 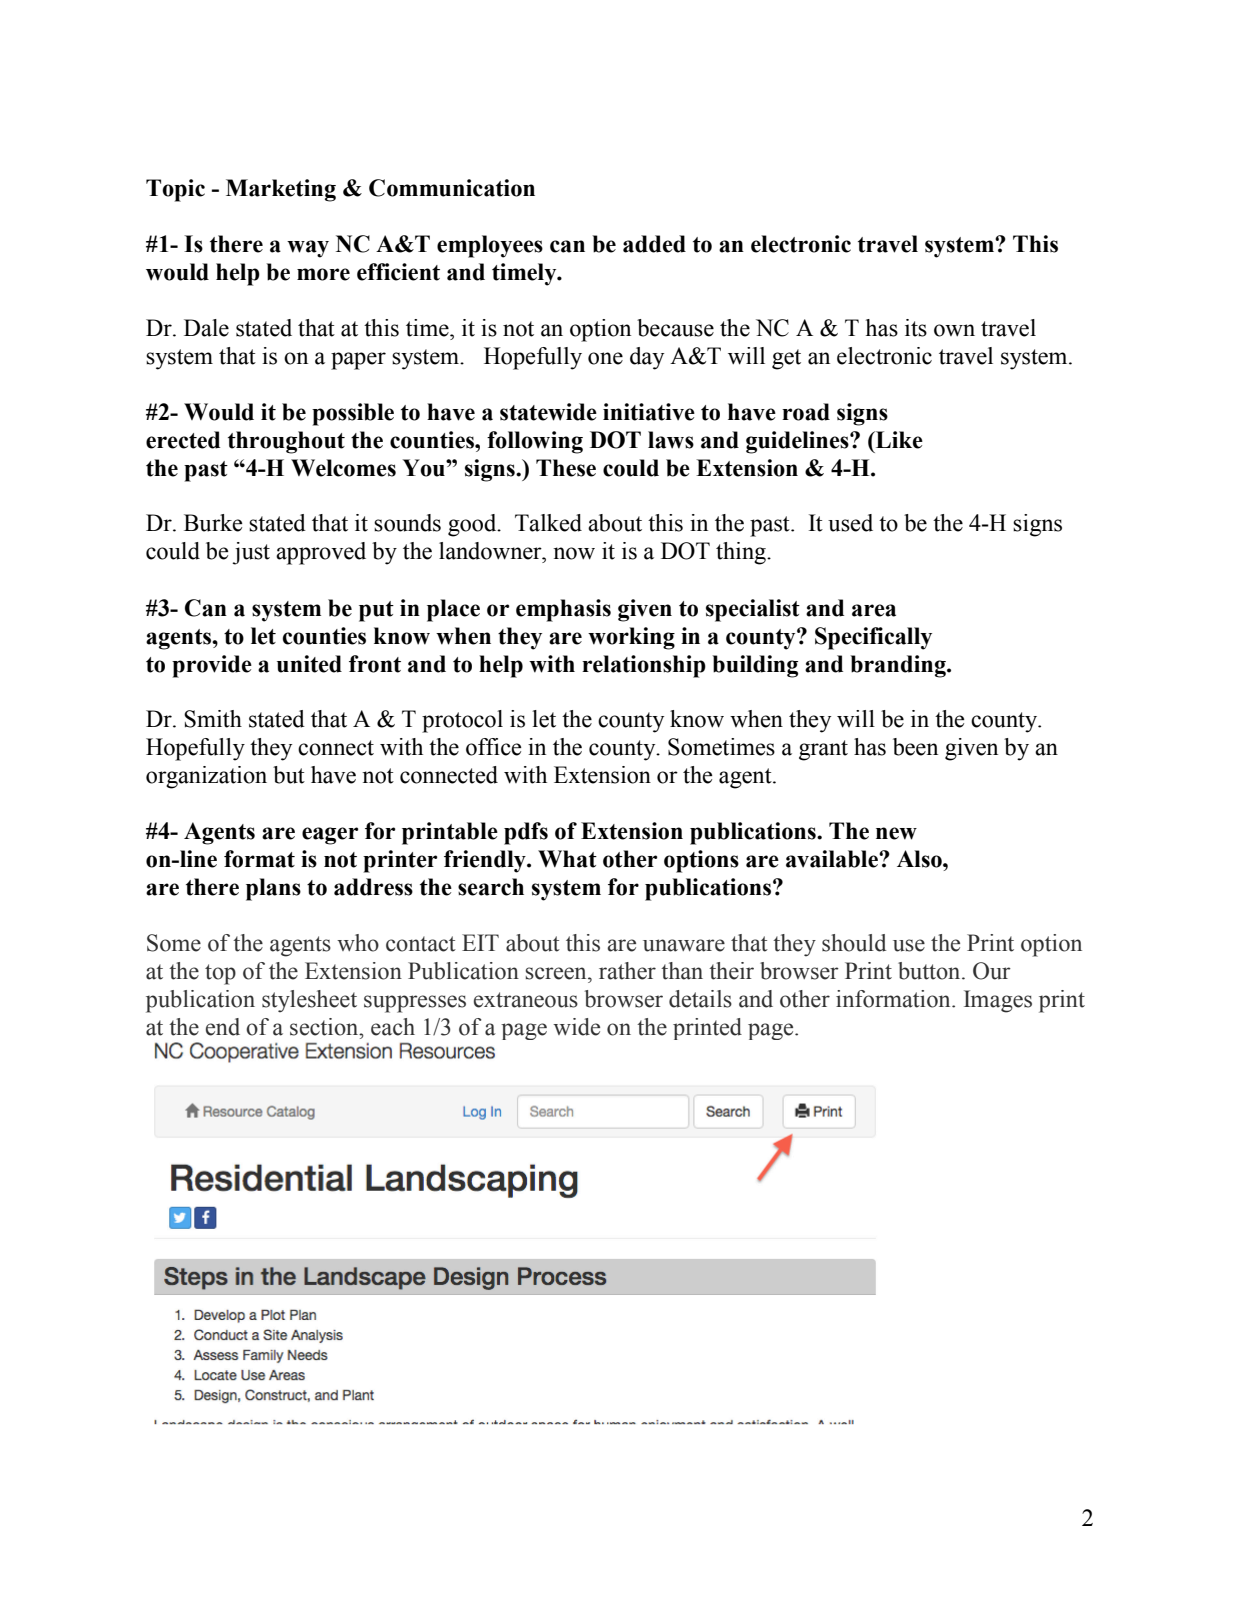 What do you see at coordinates (874, 610) in the screenshot?
I see `area` at bounding box center [874, 610].
